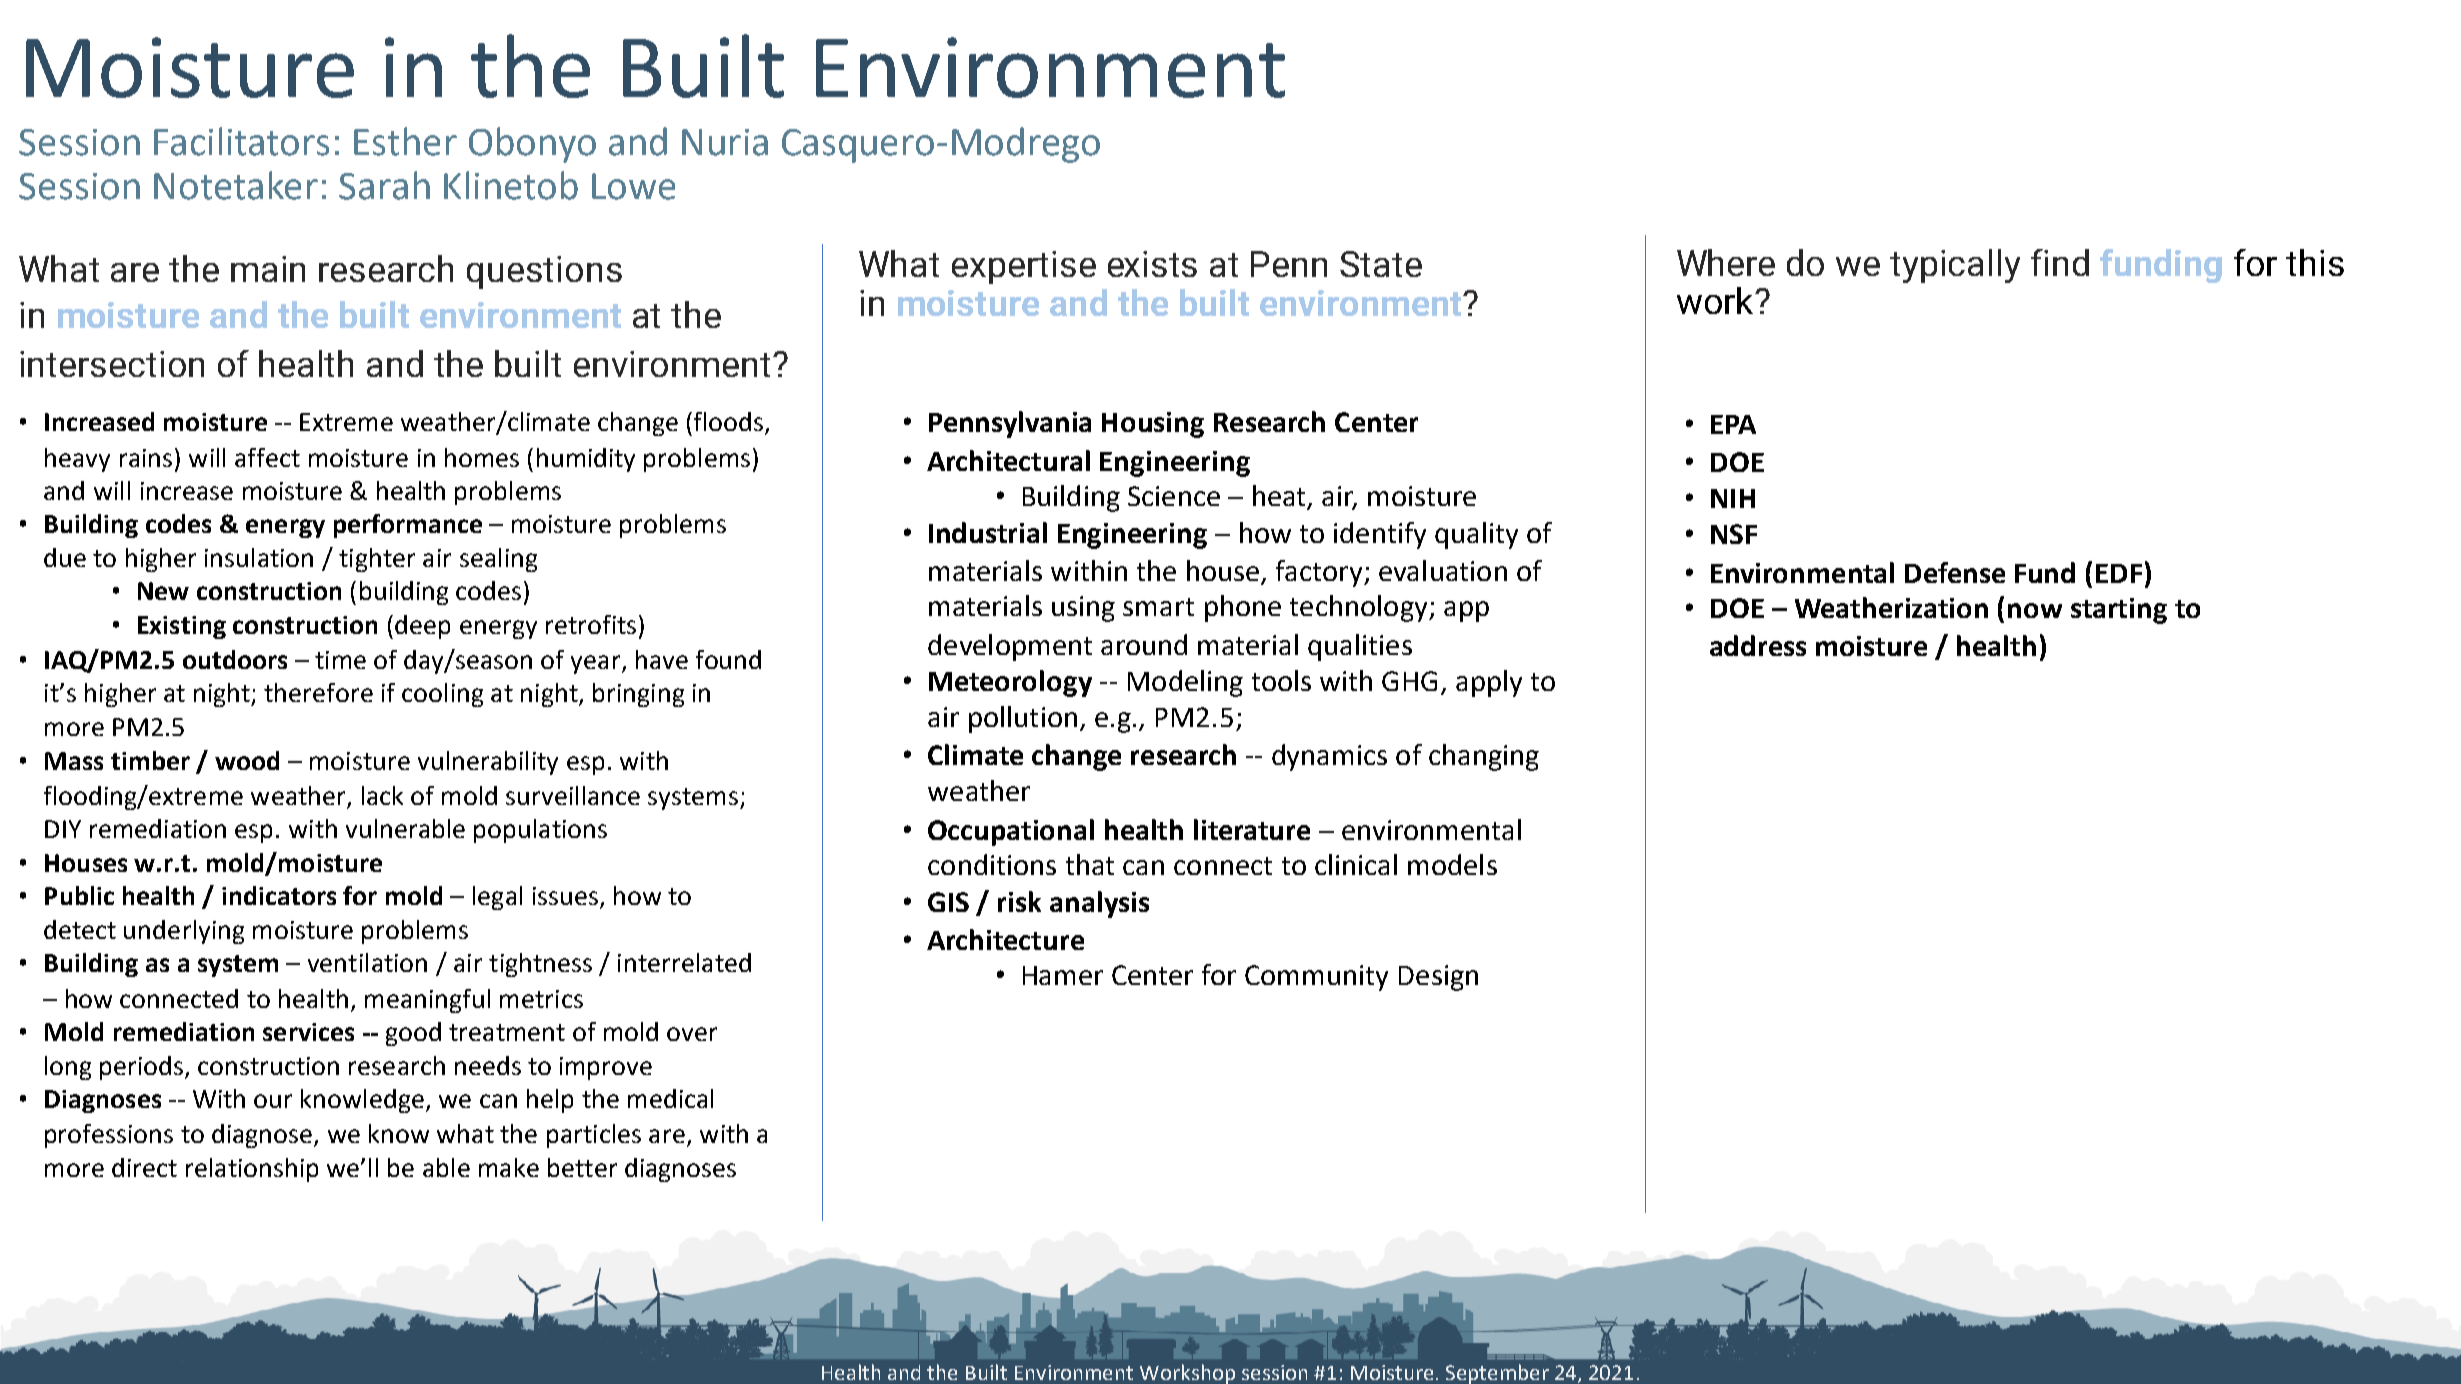 The height and width of the screenshot is (1384, 2461). I want to click on dynamics, so click(1329, 757).
